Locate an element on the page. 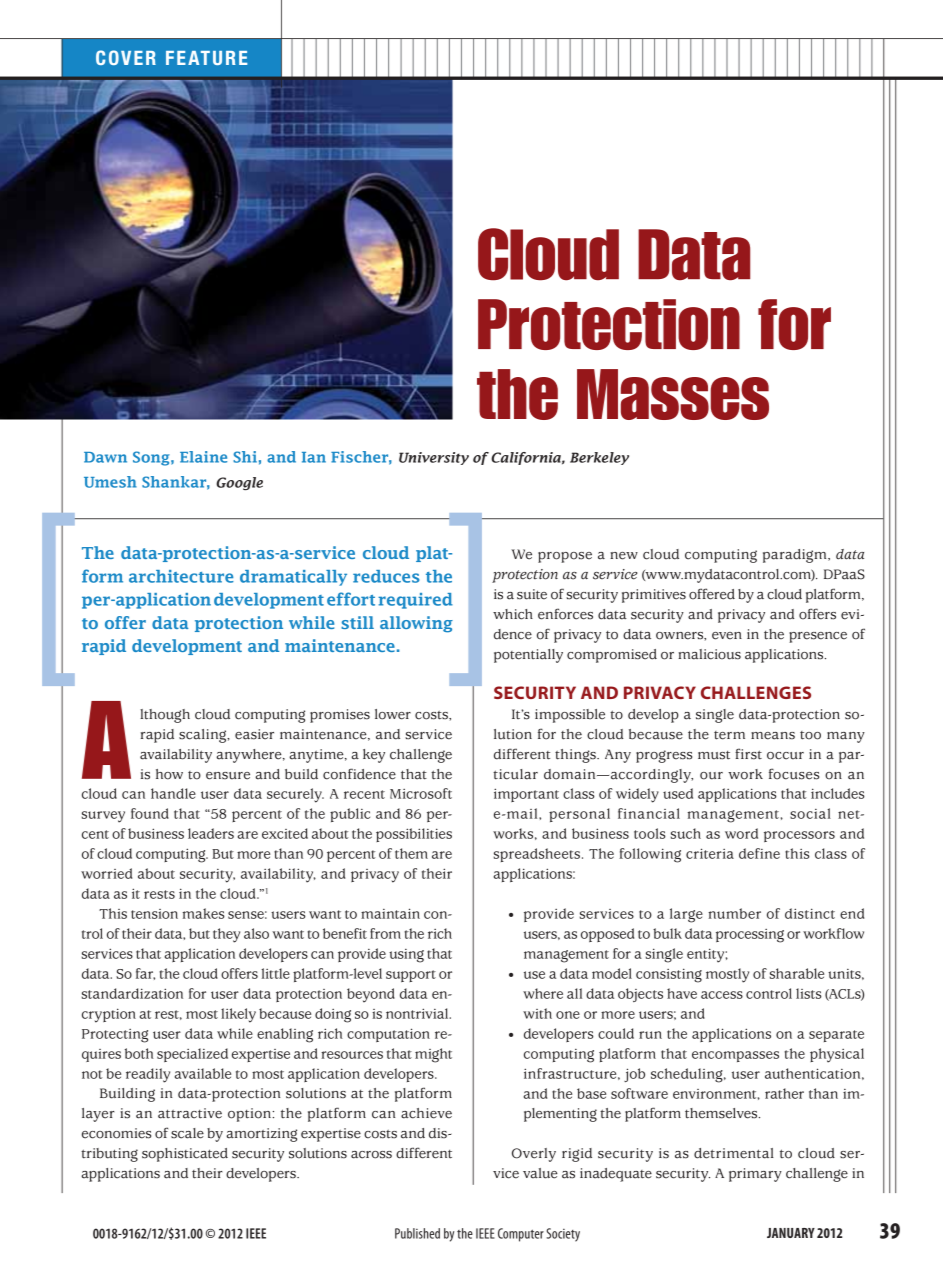 The height and width of the image is (1288, 943). word is located at coordinates (741, 833).
